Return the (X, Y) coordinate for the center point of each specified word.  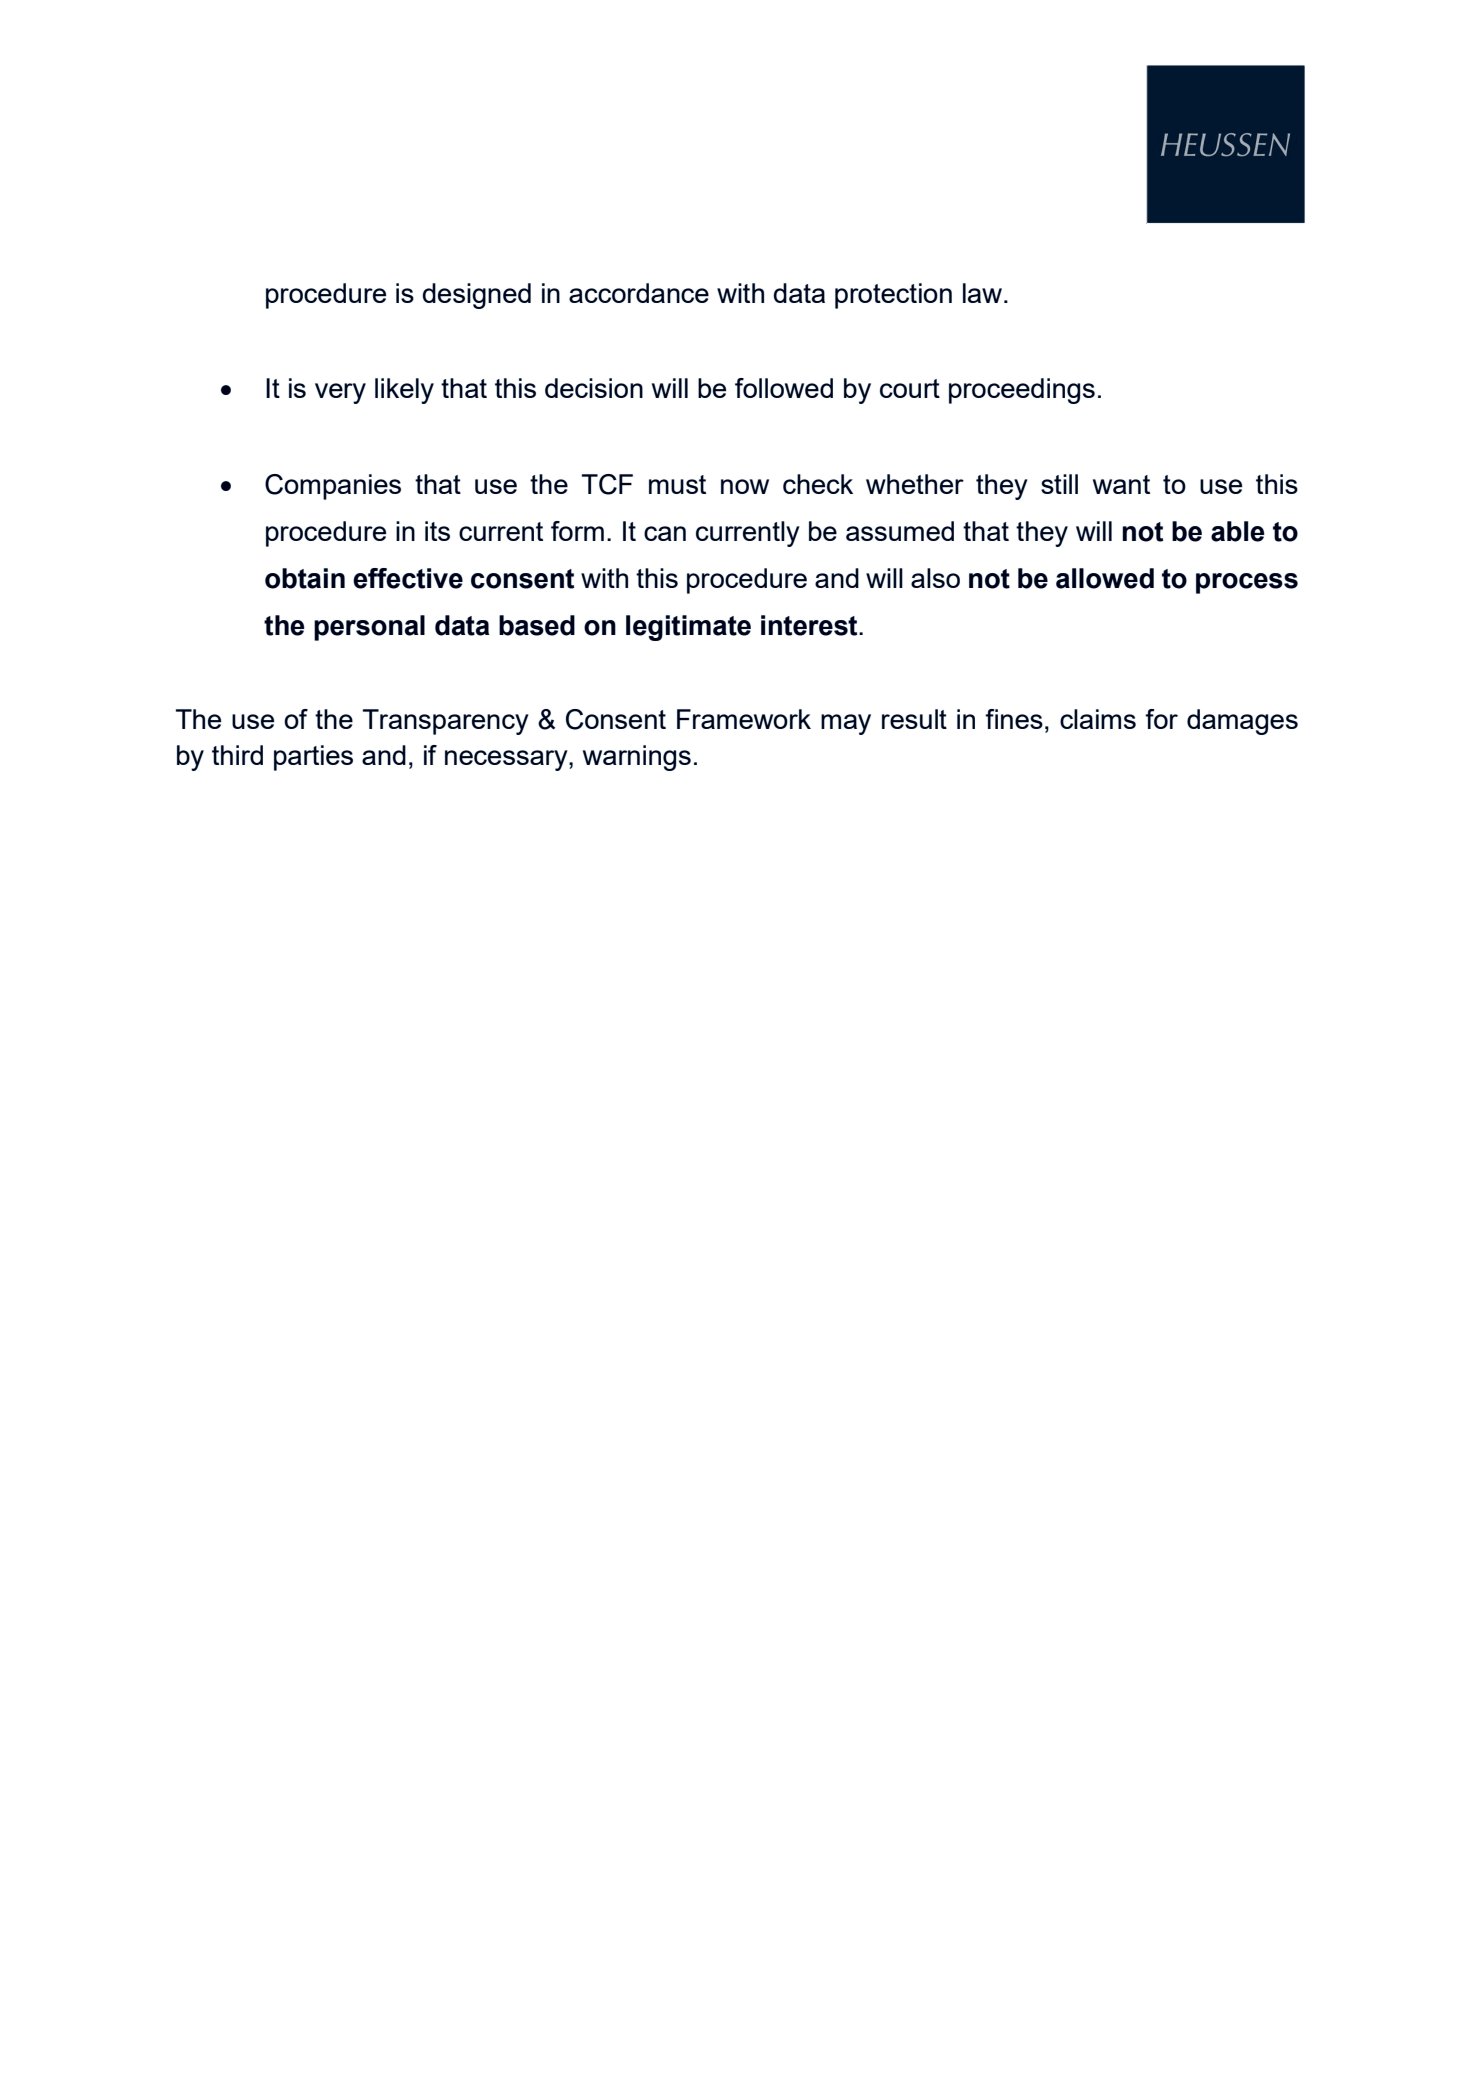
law (982, 293)
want (1121, 484)
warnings (637, 758)
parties (313, 758)
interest (810, 625)
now (745, 486)
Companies (333, 487)
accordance (639, 293)
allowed (1105, 578)
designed (477, 296)
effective (408, 578)
